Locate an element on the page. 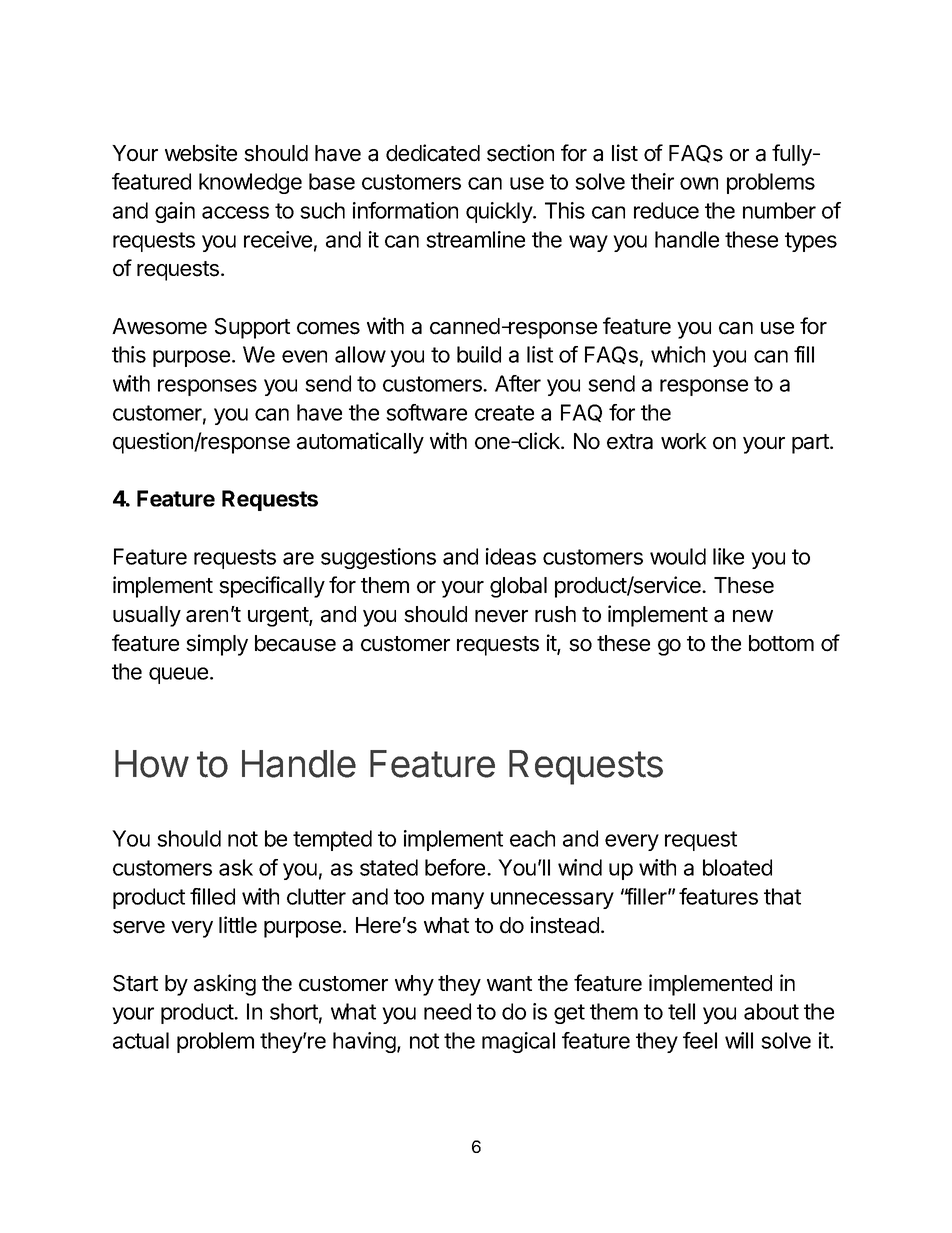  will is located at coordinates (739, 1040).
